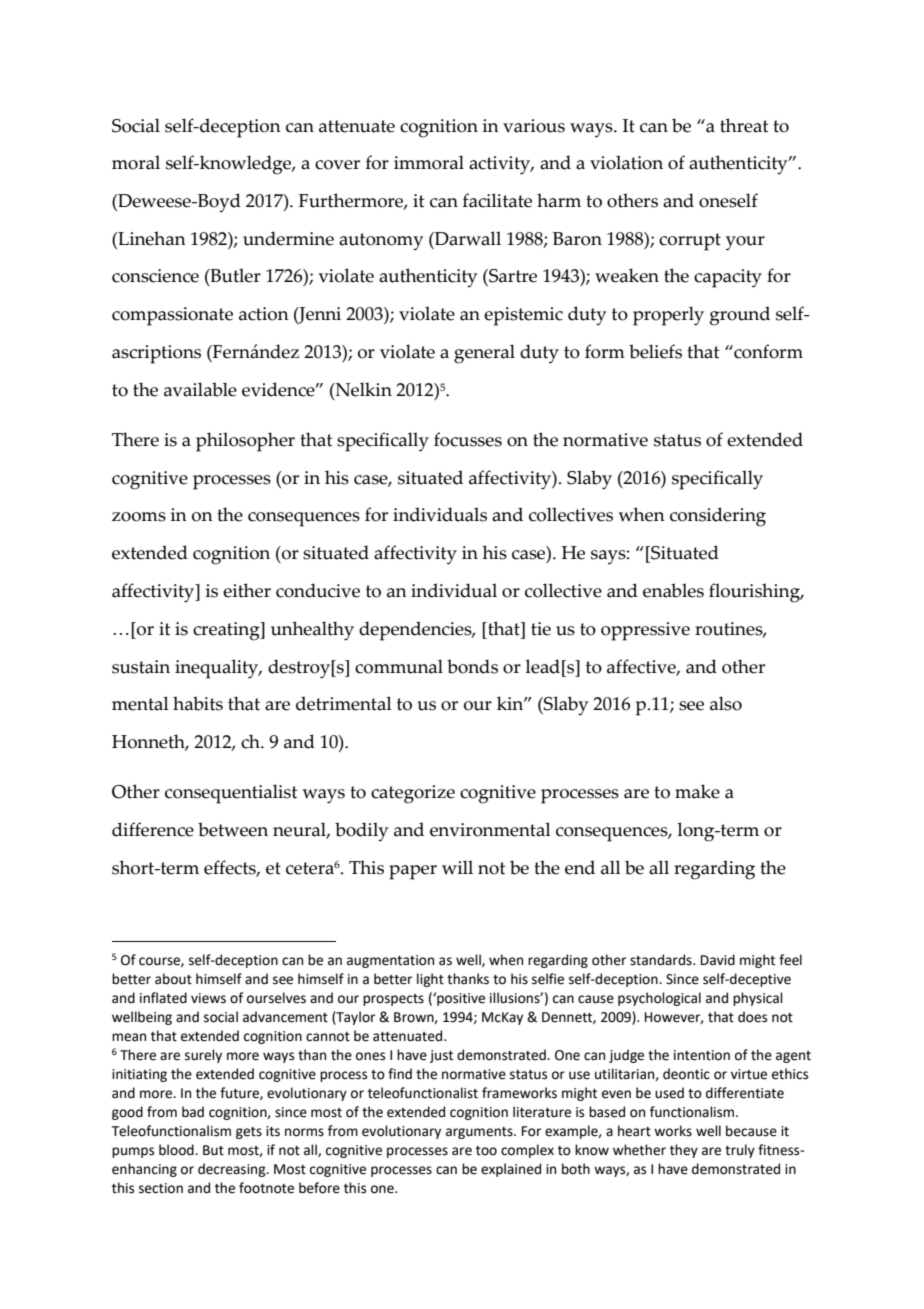 This screenshot has height=1309, width=924. What do you see at coordinates (740, 1151) in the screenshot?
I see `truly` at bounding box center [740, 1151].
